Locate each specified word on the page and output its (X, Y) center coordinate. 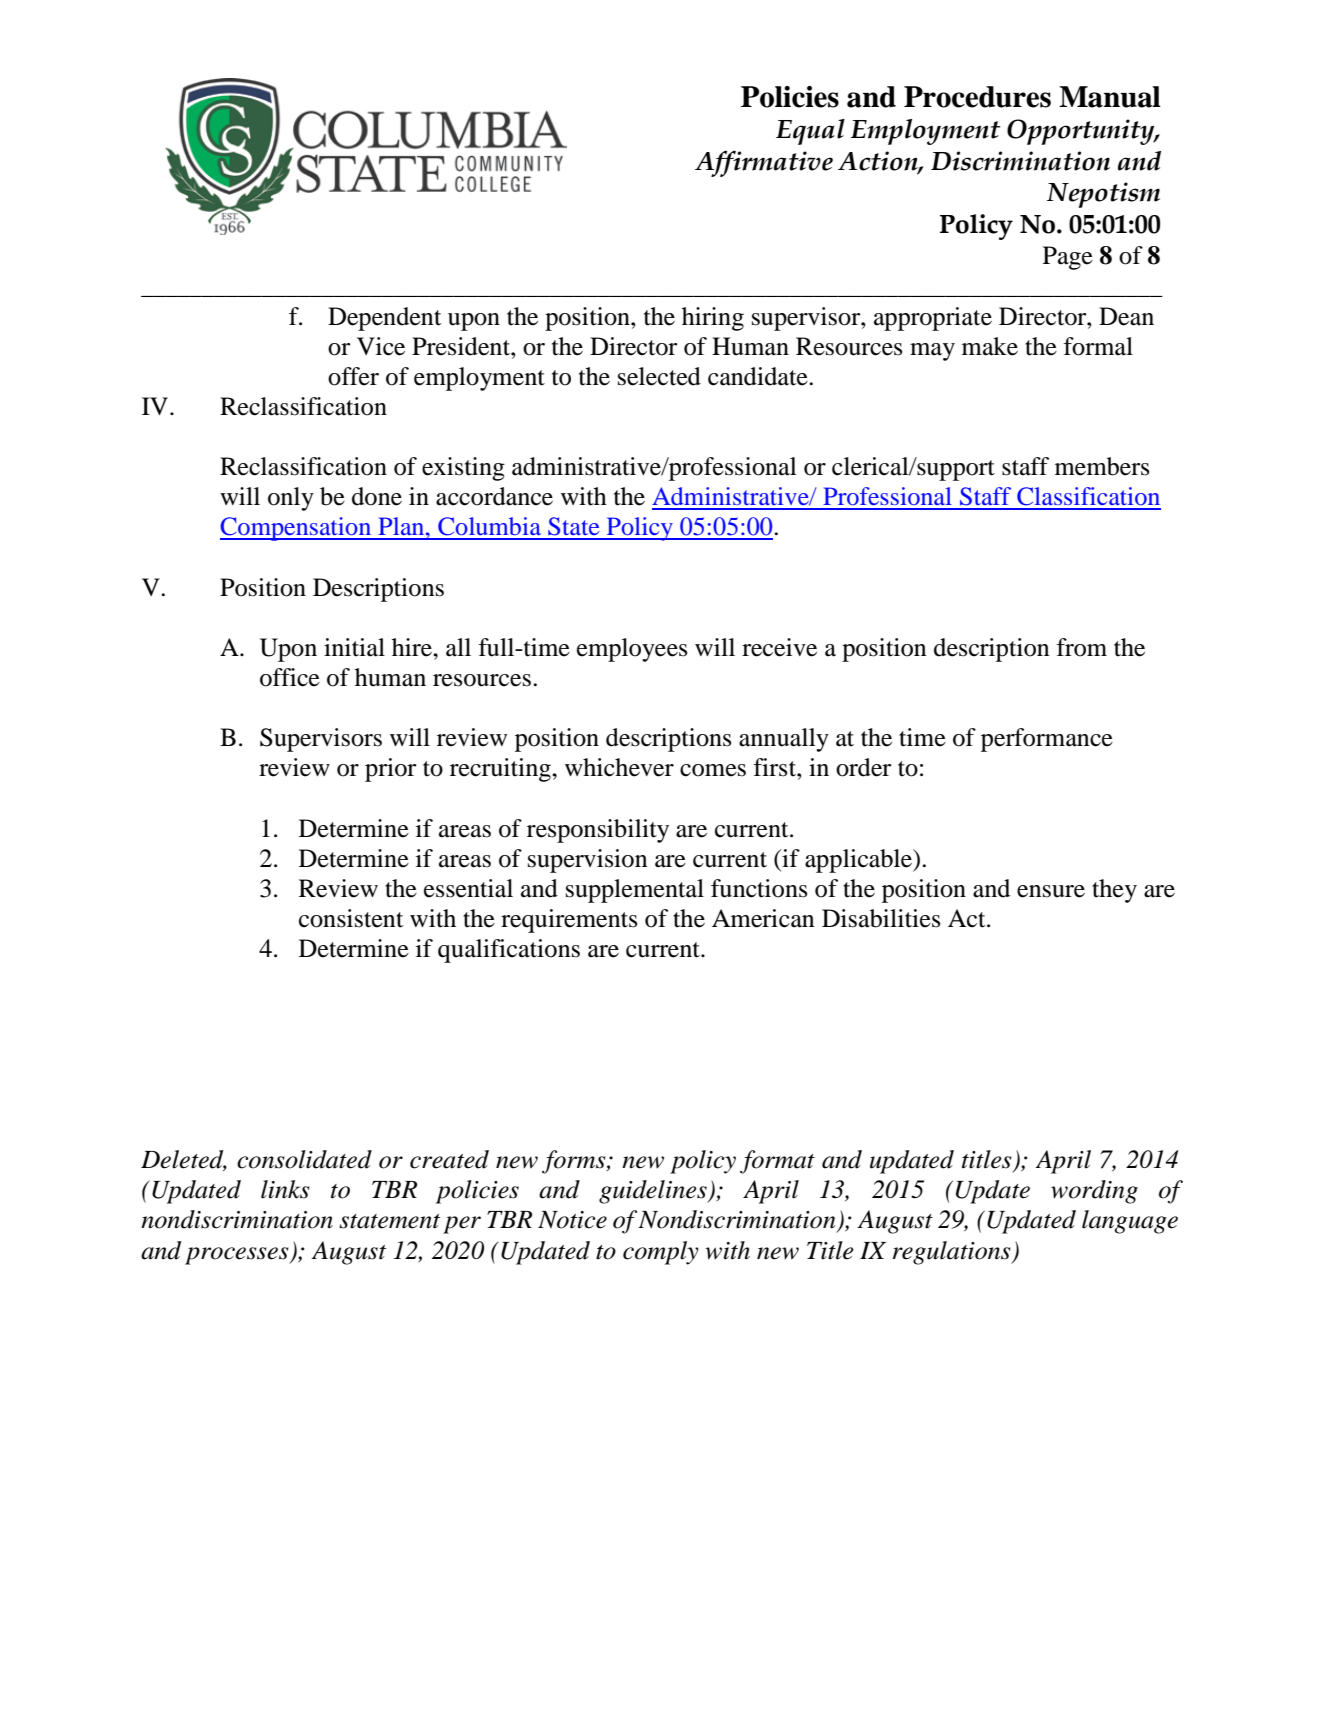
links (285, 1189)
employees (632, 650)
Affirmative (764, 163)
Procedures (977, 97)
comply (661, 1253)
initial (354, 647)
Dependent (384, 319)
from (1082, 647)
